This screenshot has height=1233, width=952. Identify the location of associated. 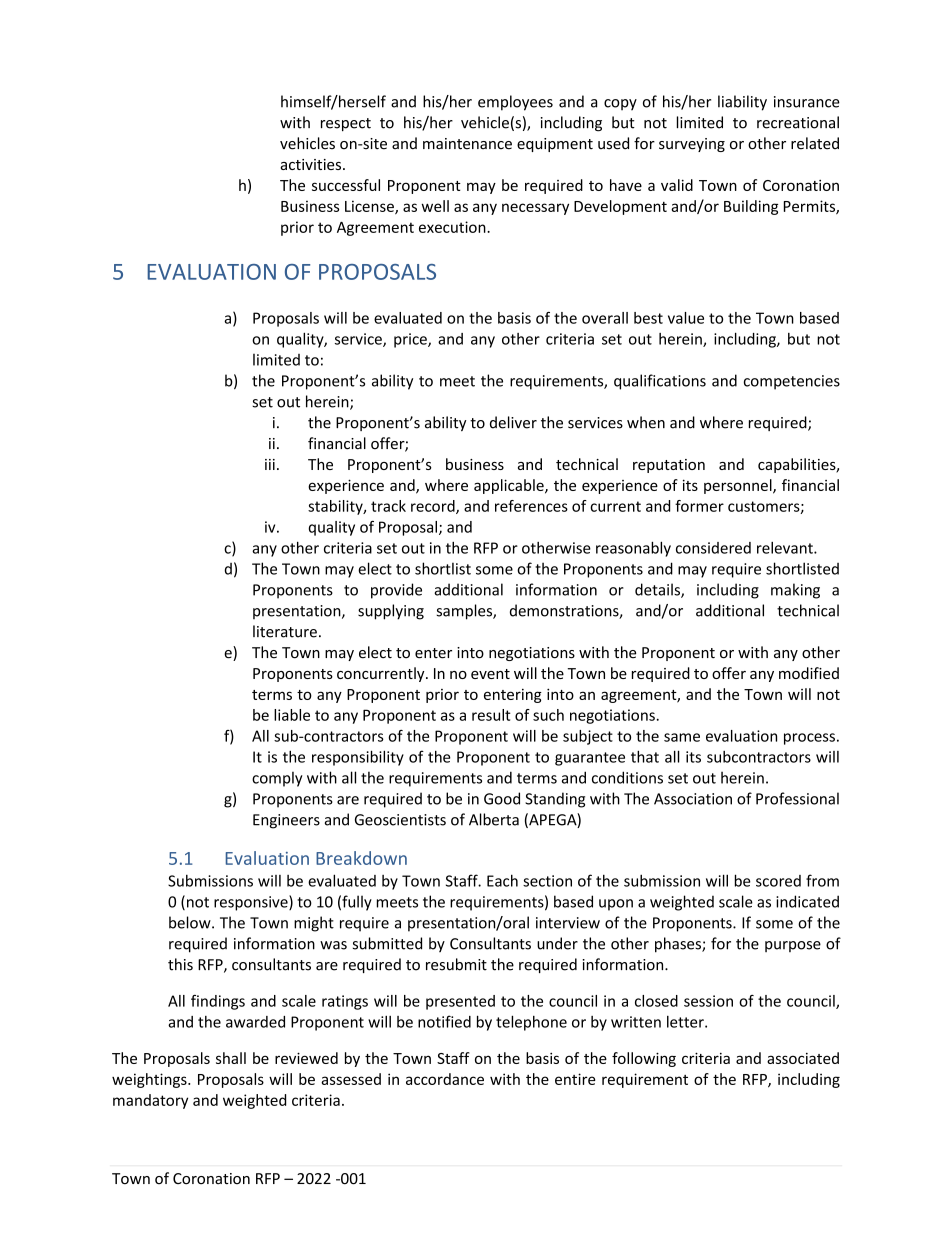
(803, 1058).
